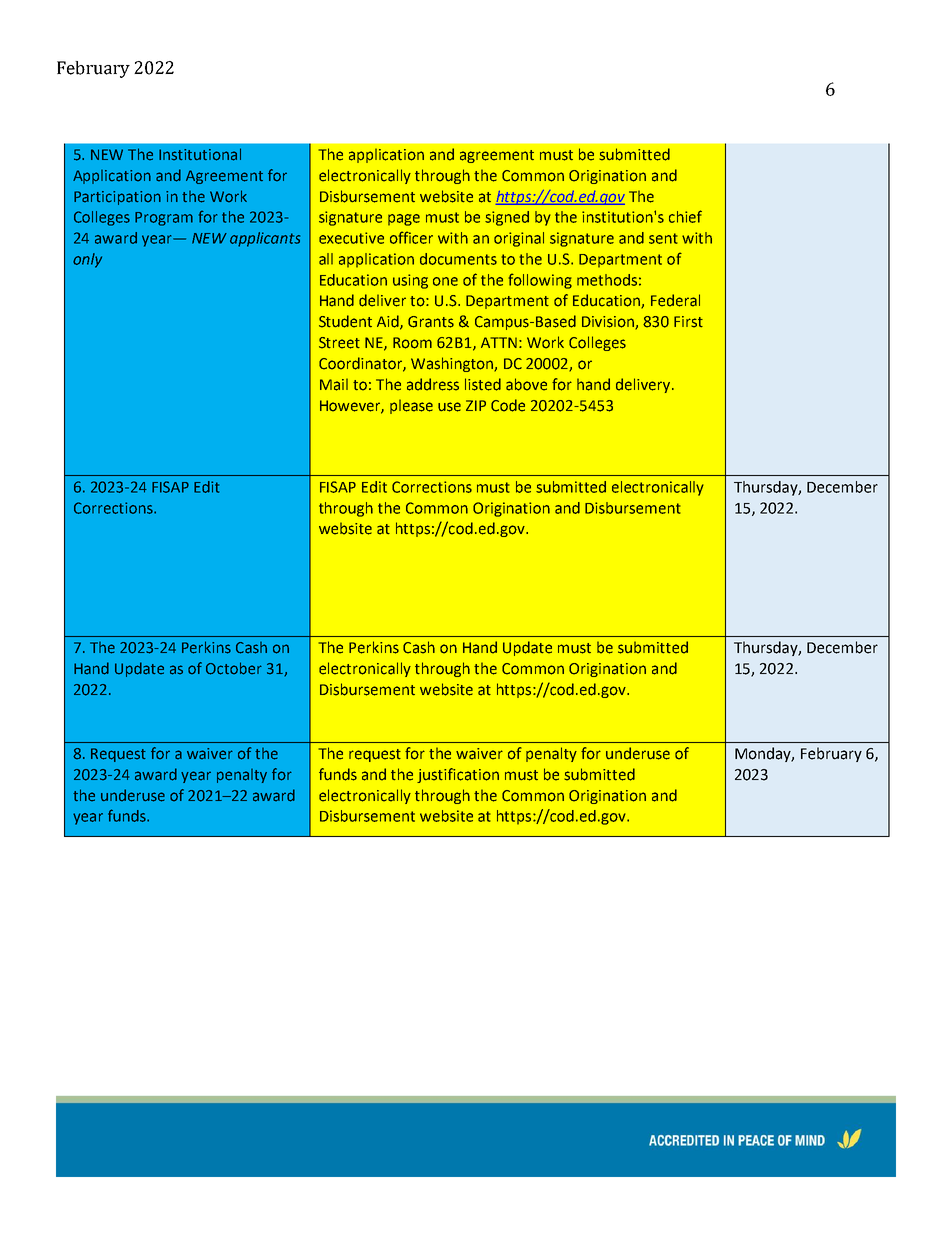 The image size is (952, 1233). Describe the element at coordinates (234, 668) in the document. I see `October` at that location.
